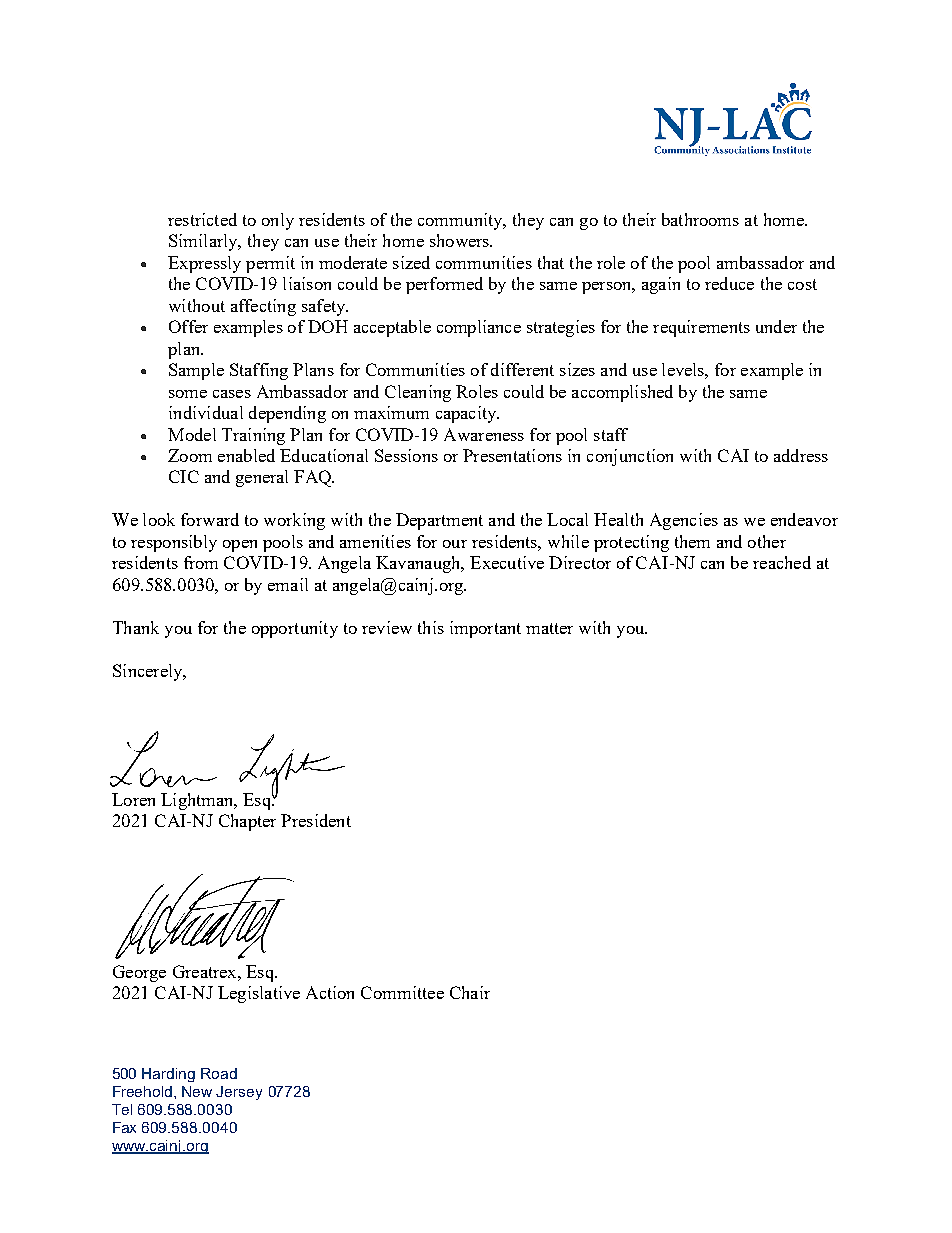 This screenshot has height=1233, width=952. Describe the element at coordinates (247, 822) in the screenshot. I see `Chapter` at that location.
